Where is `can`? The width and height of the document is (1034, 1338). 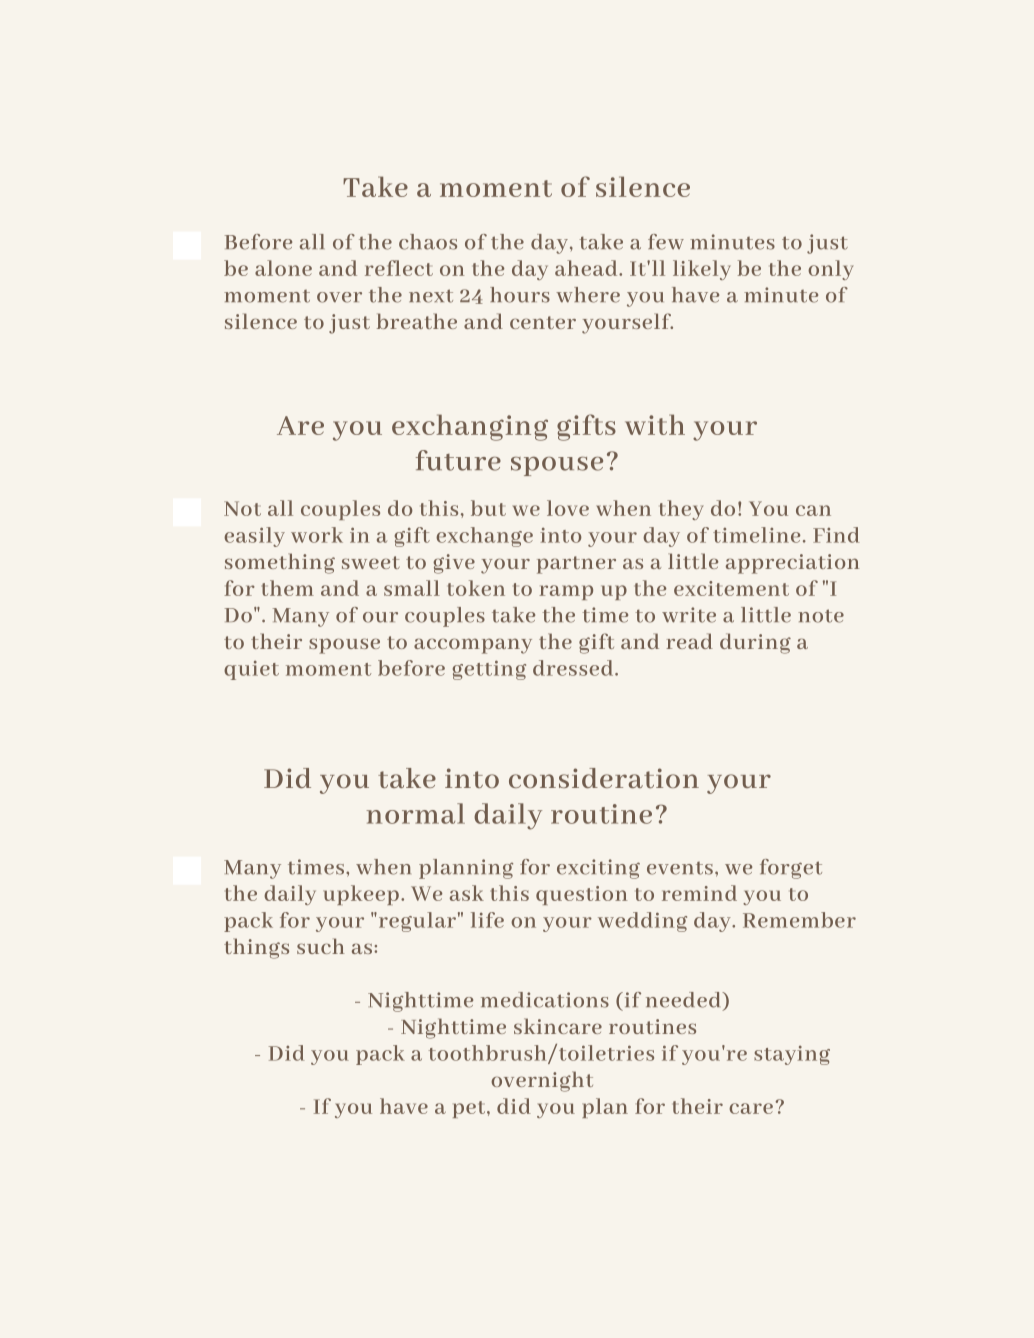
can is located at coordinates (813, 510).
